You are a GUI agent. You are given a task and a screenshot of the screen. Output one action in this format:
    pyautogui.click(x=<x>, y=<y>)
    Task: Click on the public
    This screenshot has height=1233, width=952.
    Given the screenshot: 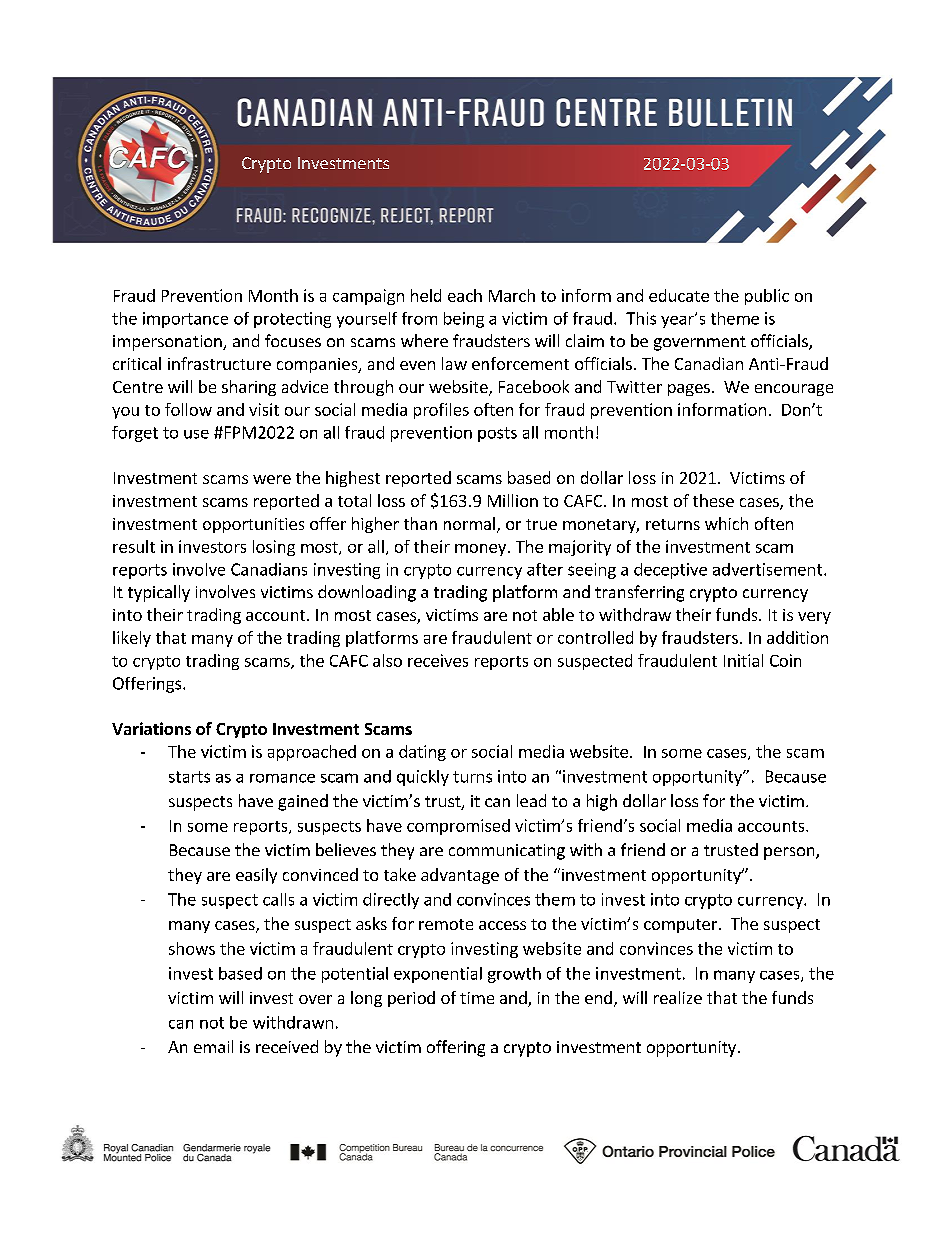 What is the action you would take?
    pyautogui.click(x=767, y=297)
